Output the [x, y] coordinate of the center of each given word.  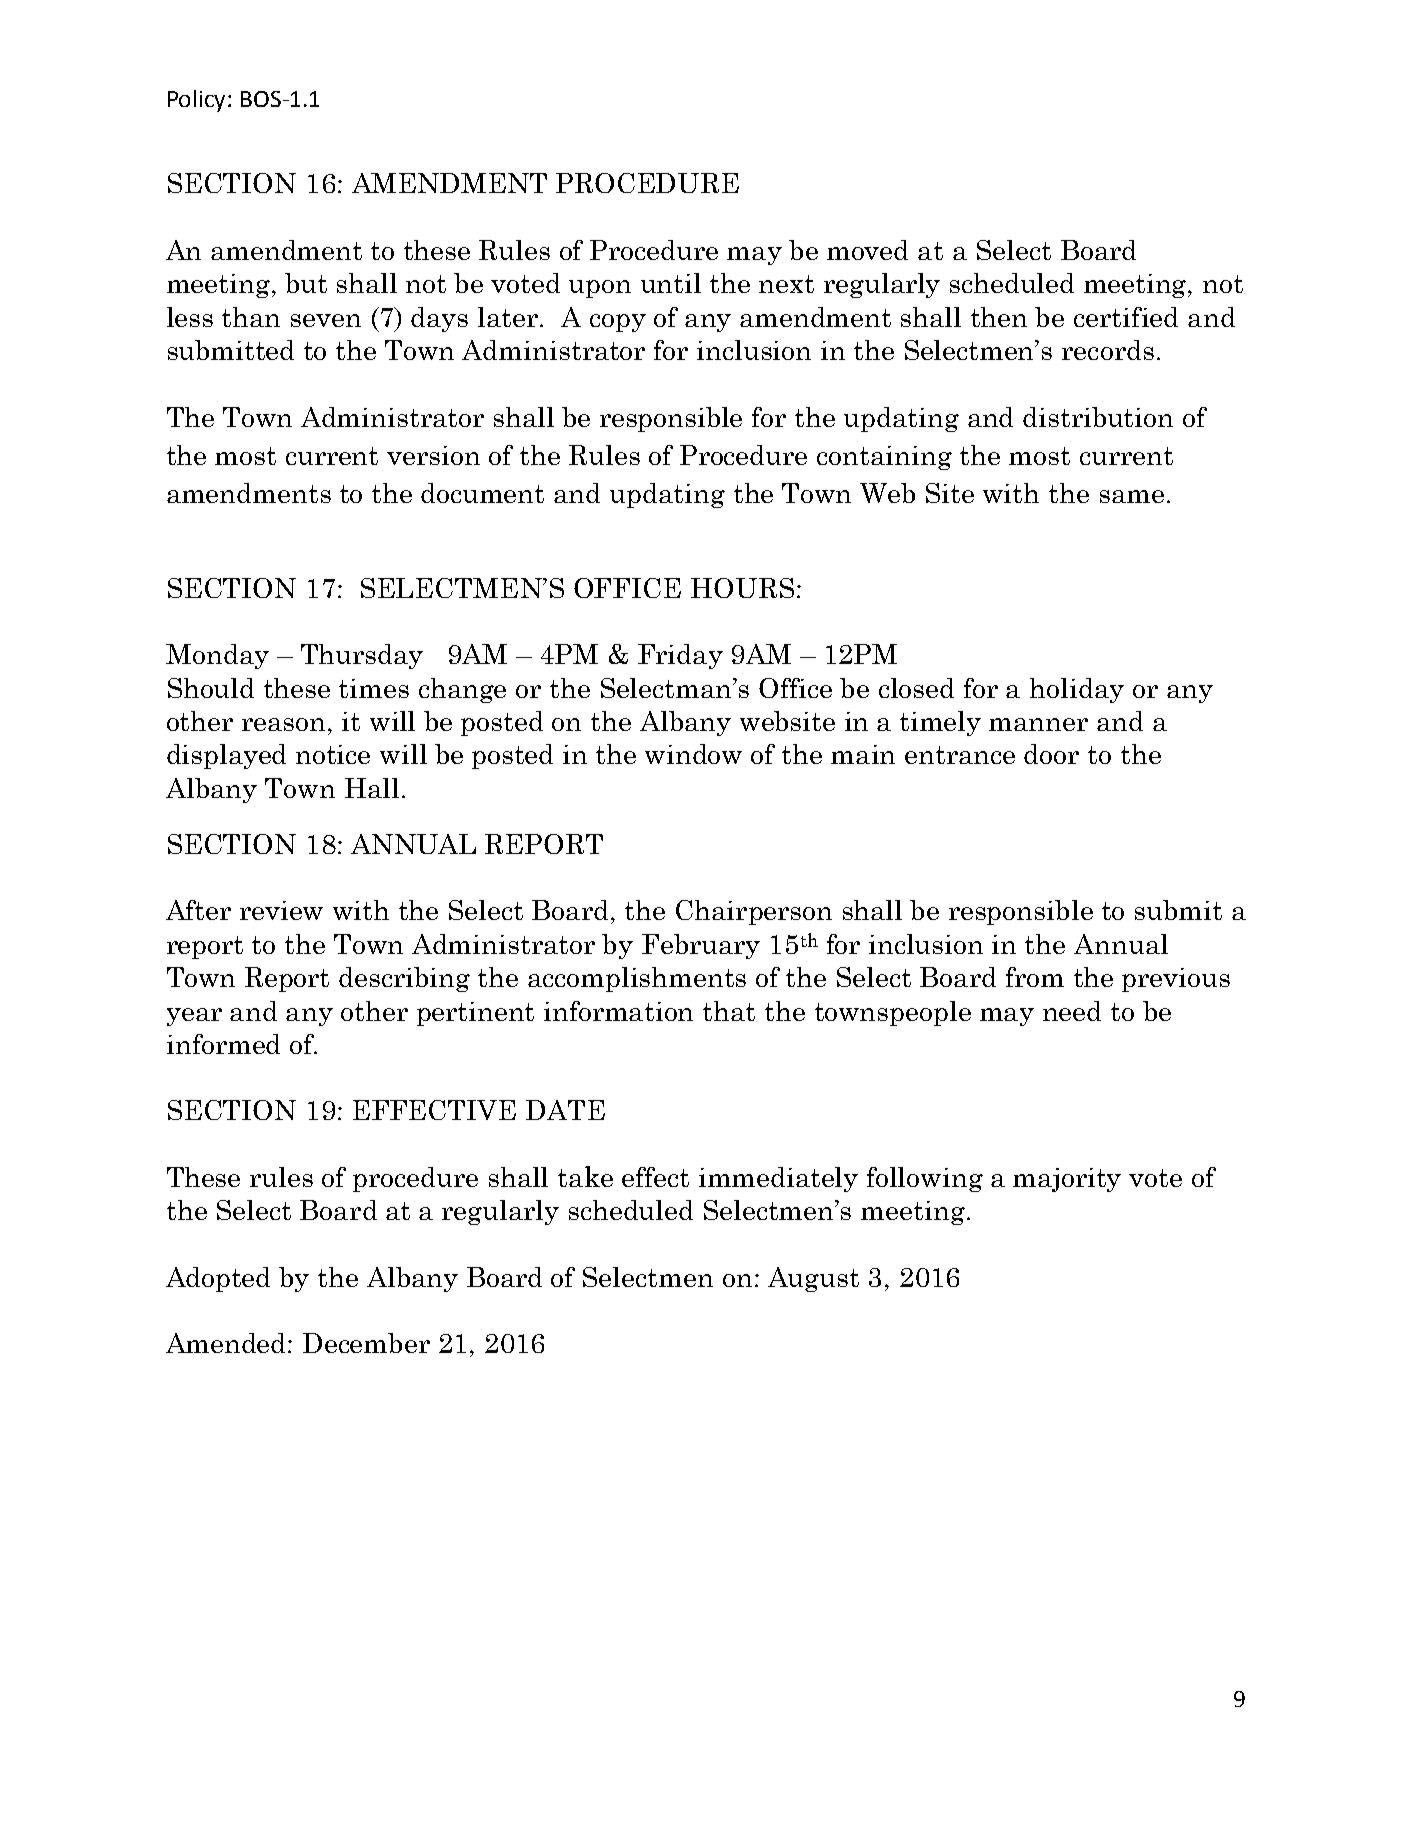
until [671, 283]
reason [283, 724]
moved [867, 250]
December [366, 1343]
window [693, 754]
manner [1038, 724]
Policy [198, 101]
